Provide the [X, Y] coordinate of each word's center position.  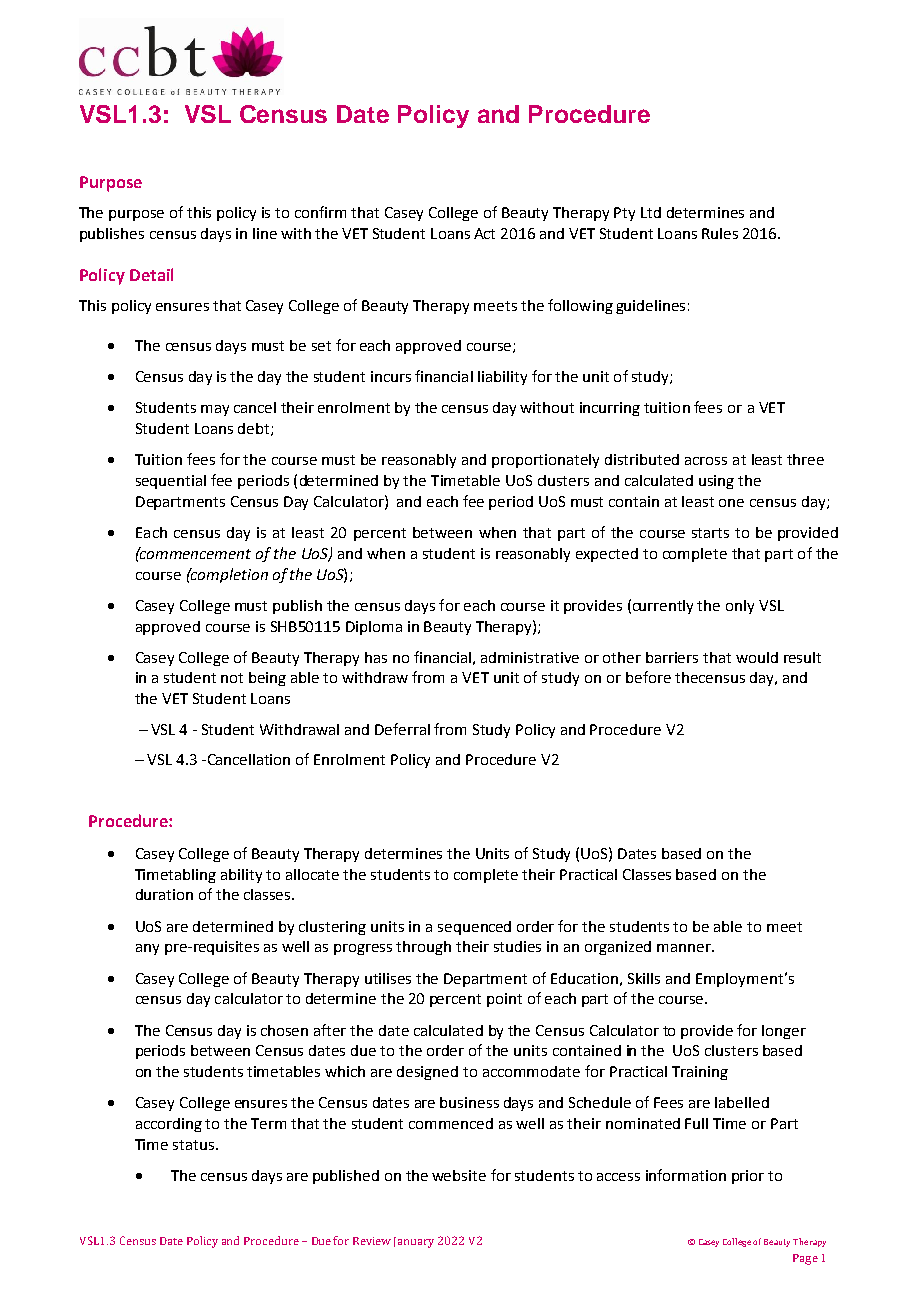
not [232, 678]
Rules [720, 233]
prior [748, 1177]
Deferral [402, 729]
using [716, 482]
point [504, 1000]
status [195, 1145]
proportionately [545, 461]
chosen [284, 1030]
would [757, 657]
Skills [644, 978]
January [414, 1242]
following [580, 306]
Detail [151, 274]
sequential [171, 482]
